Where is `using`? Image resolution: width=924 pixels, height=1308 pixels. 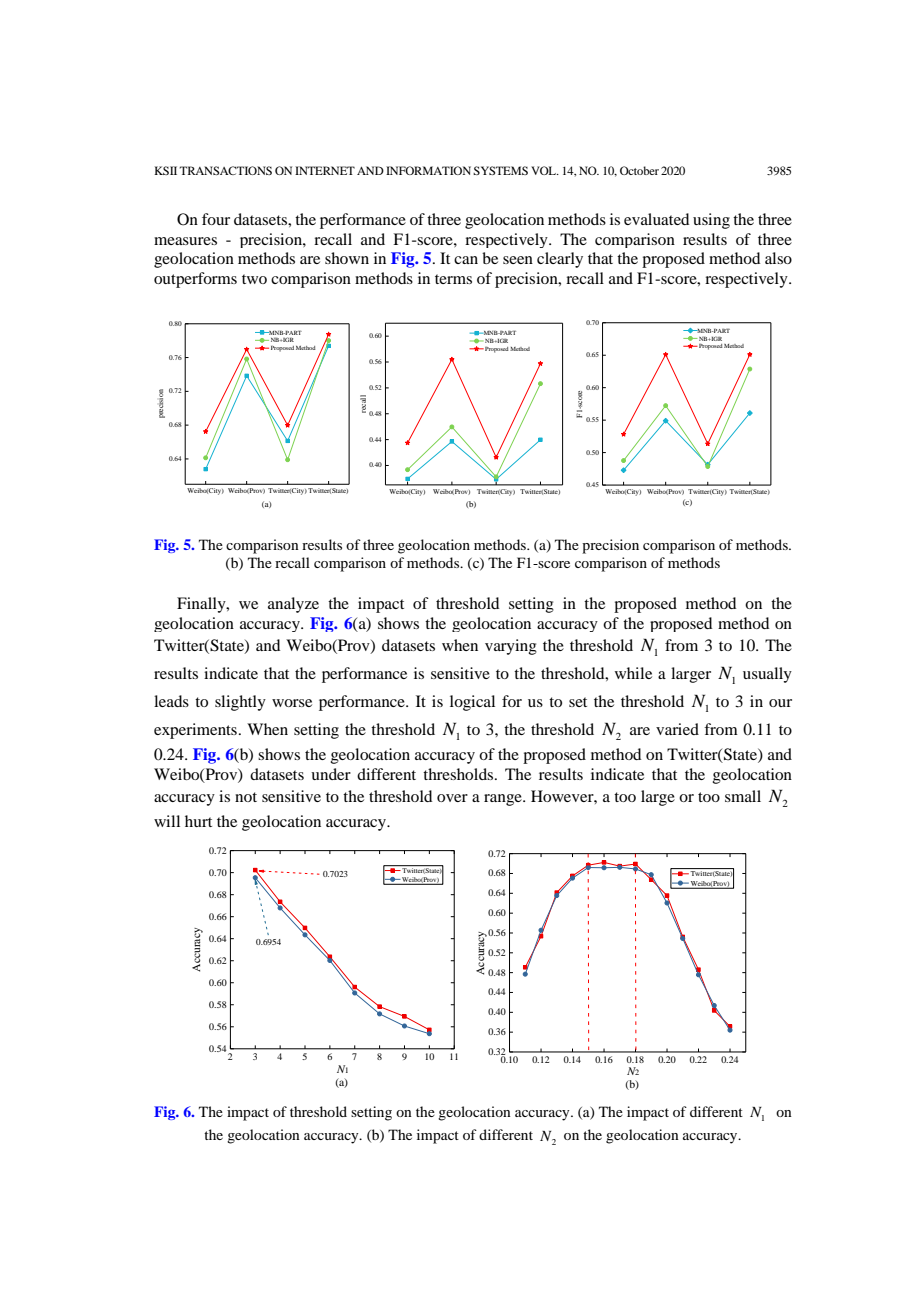 using is located at coordinates (711, 221).
